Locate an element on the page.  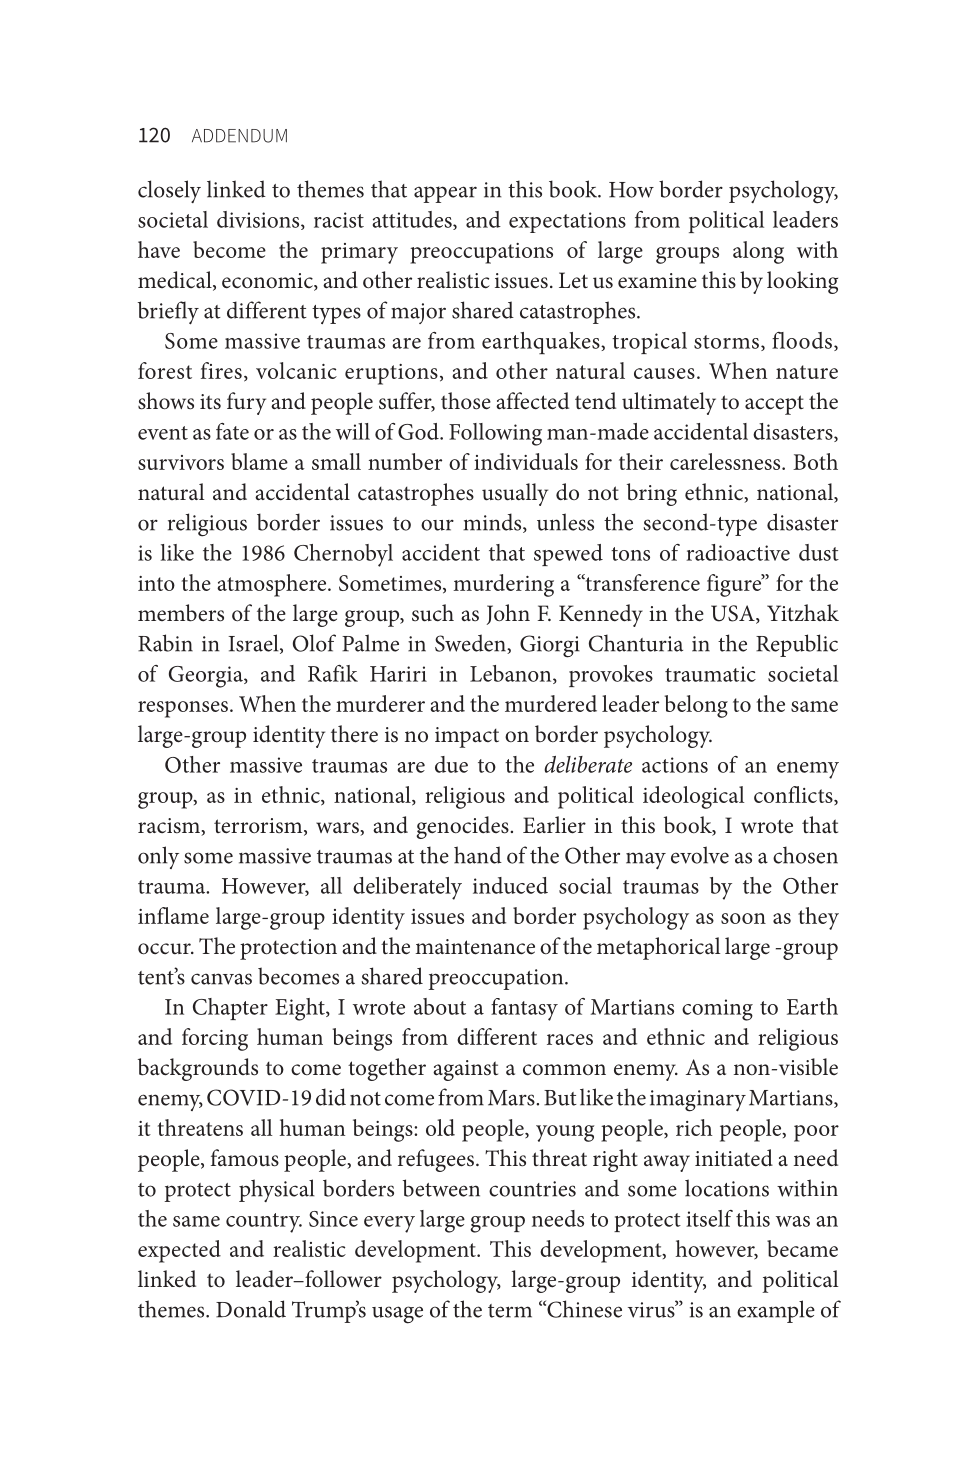
impact is located at coordinates (467, 737).
